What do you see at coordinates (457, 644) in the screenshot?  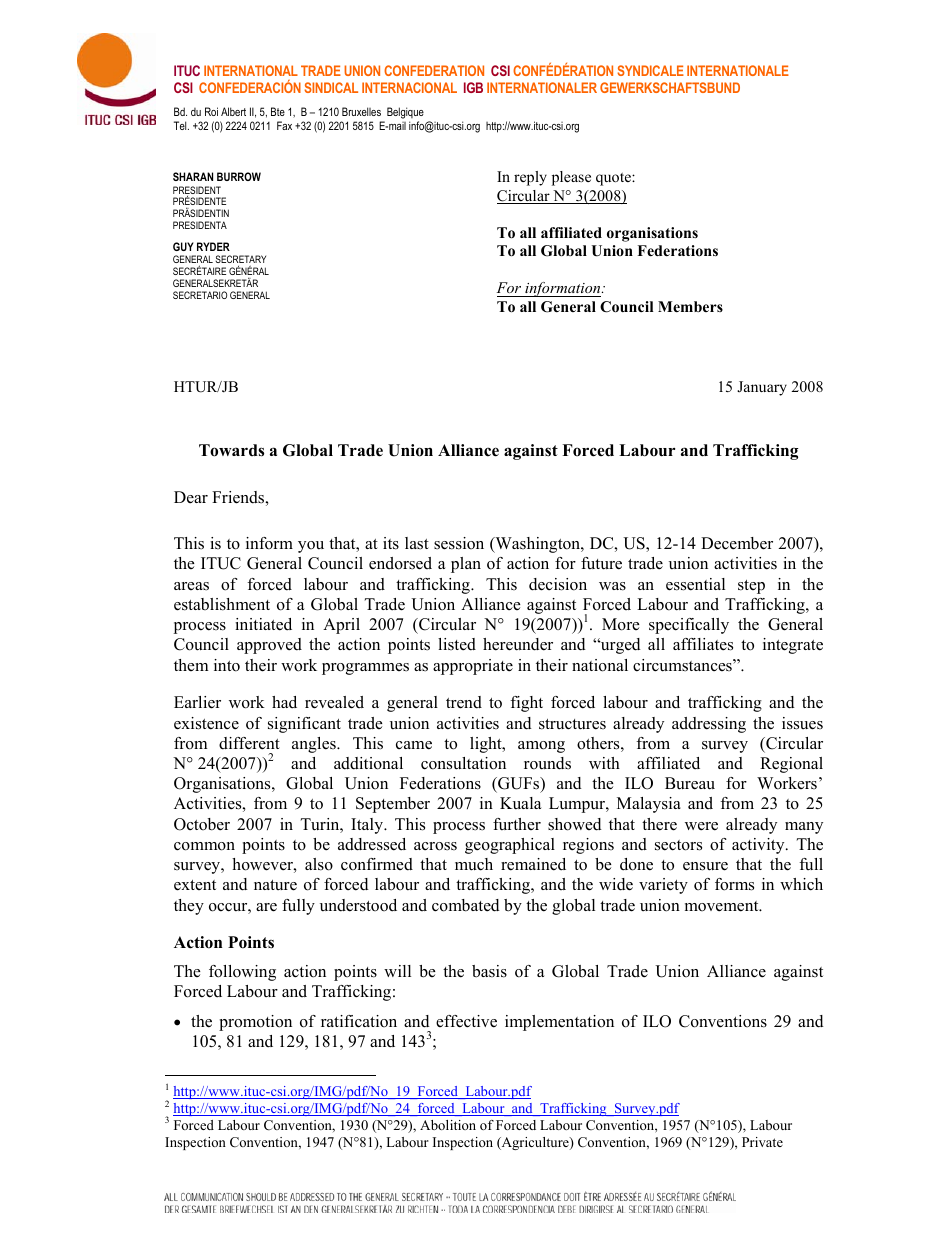 I see `listed` at bounding box center [457, 644].
